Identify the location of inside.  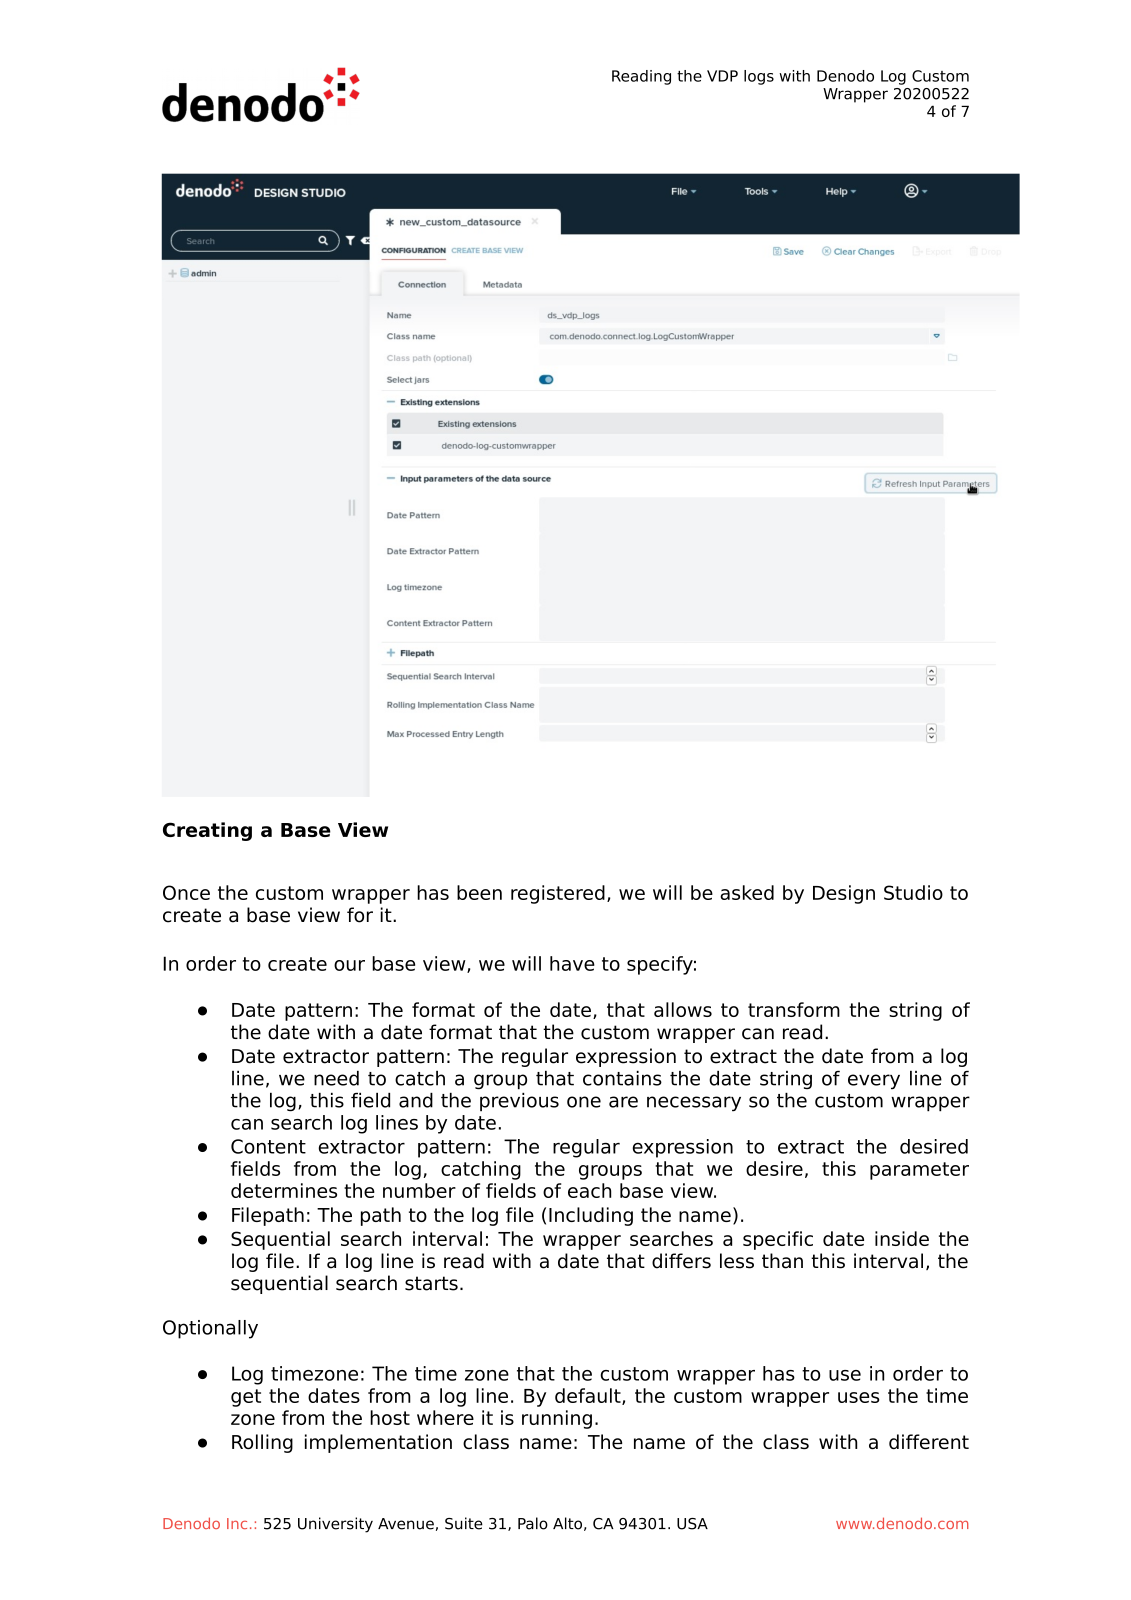
(902, 1238).
